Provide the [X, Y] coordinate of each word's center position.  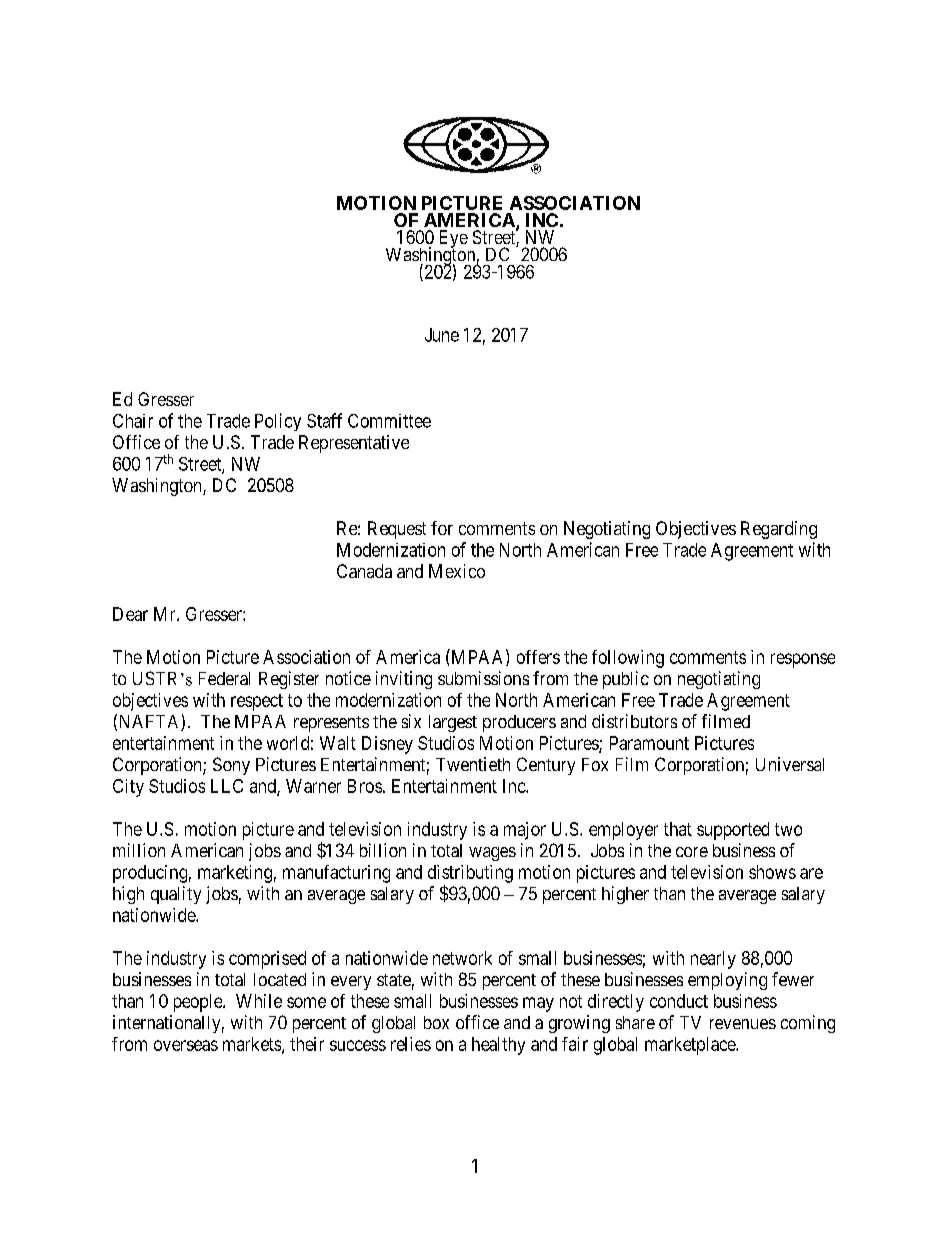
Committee [389, 421]
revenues [743, 1024]
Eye [454, 240]
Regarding [779, 530]
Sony [231, 766]
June [442, 335]
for [442, 528]
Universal [790, 764]
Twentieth [473, 764]
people [199, 1003]
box [436, 1022]
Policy [278, 422]
